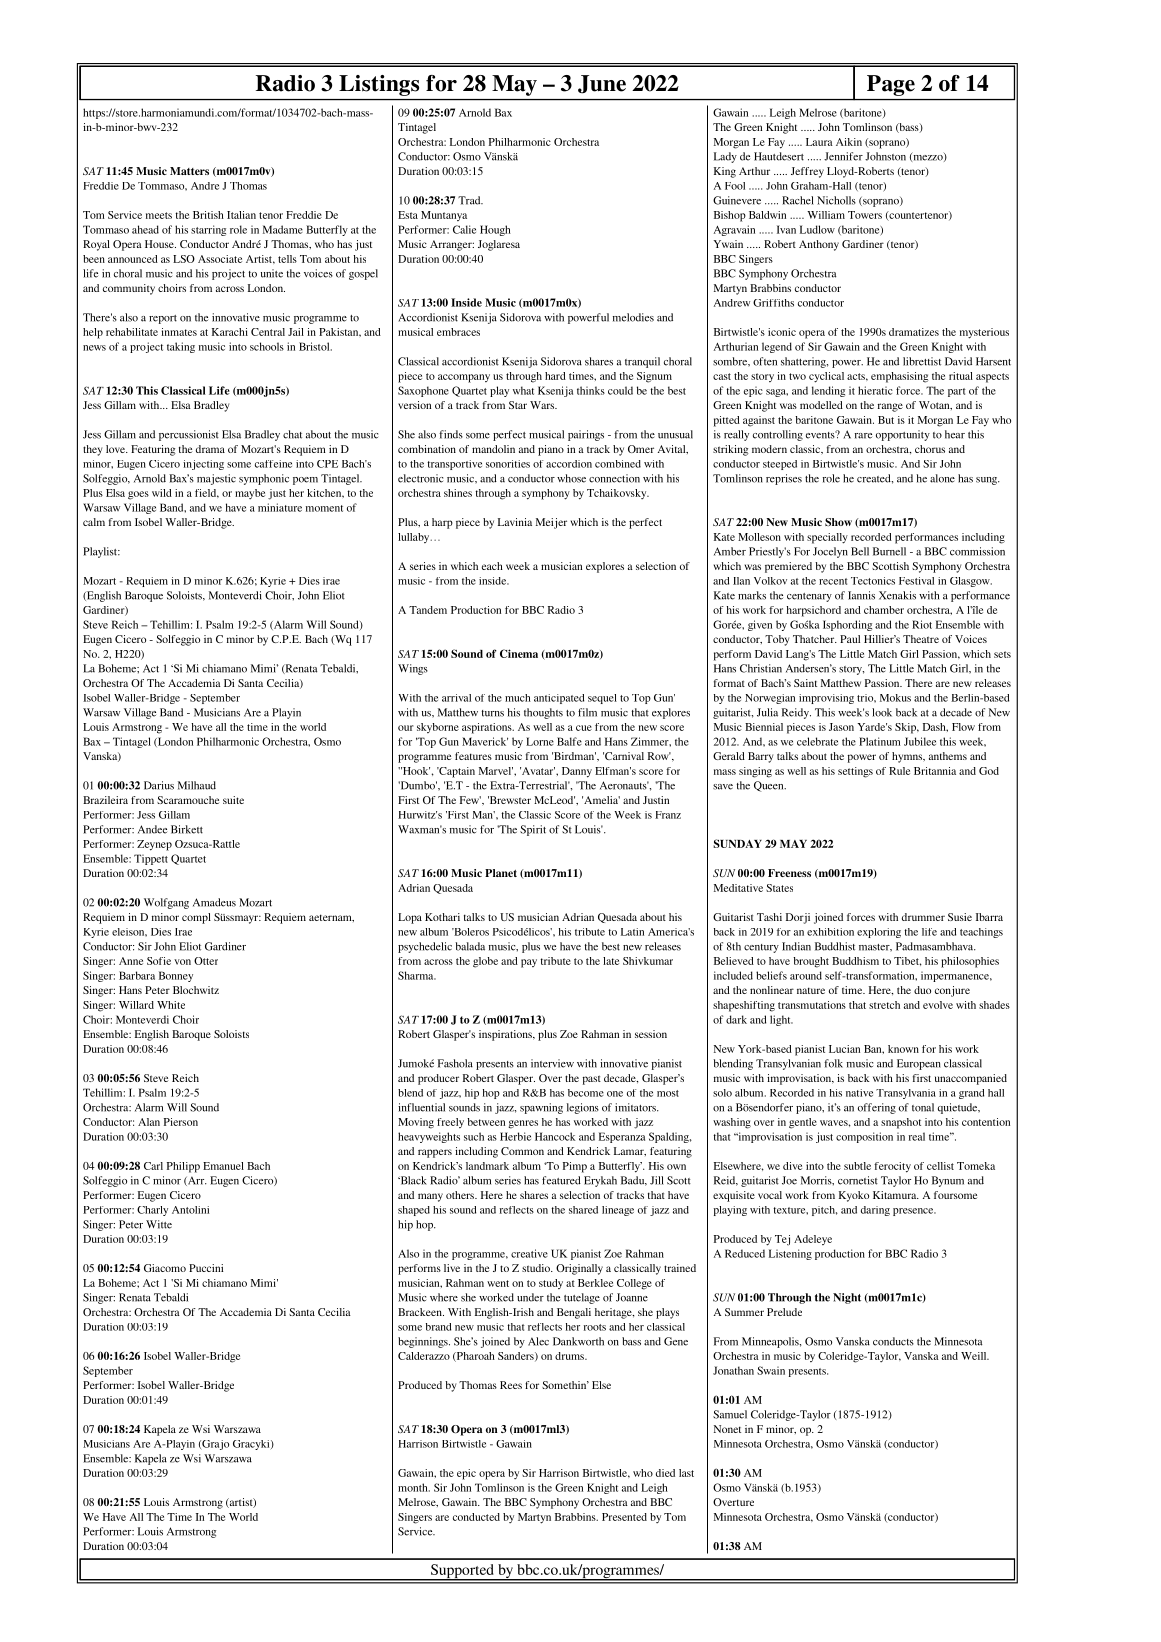  What do you see at coordinates (189, 171) in the image?
I see `Matters` at bounding box center [189, 171].
